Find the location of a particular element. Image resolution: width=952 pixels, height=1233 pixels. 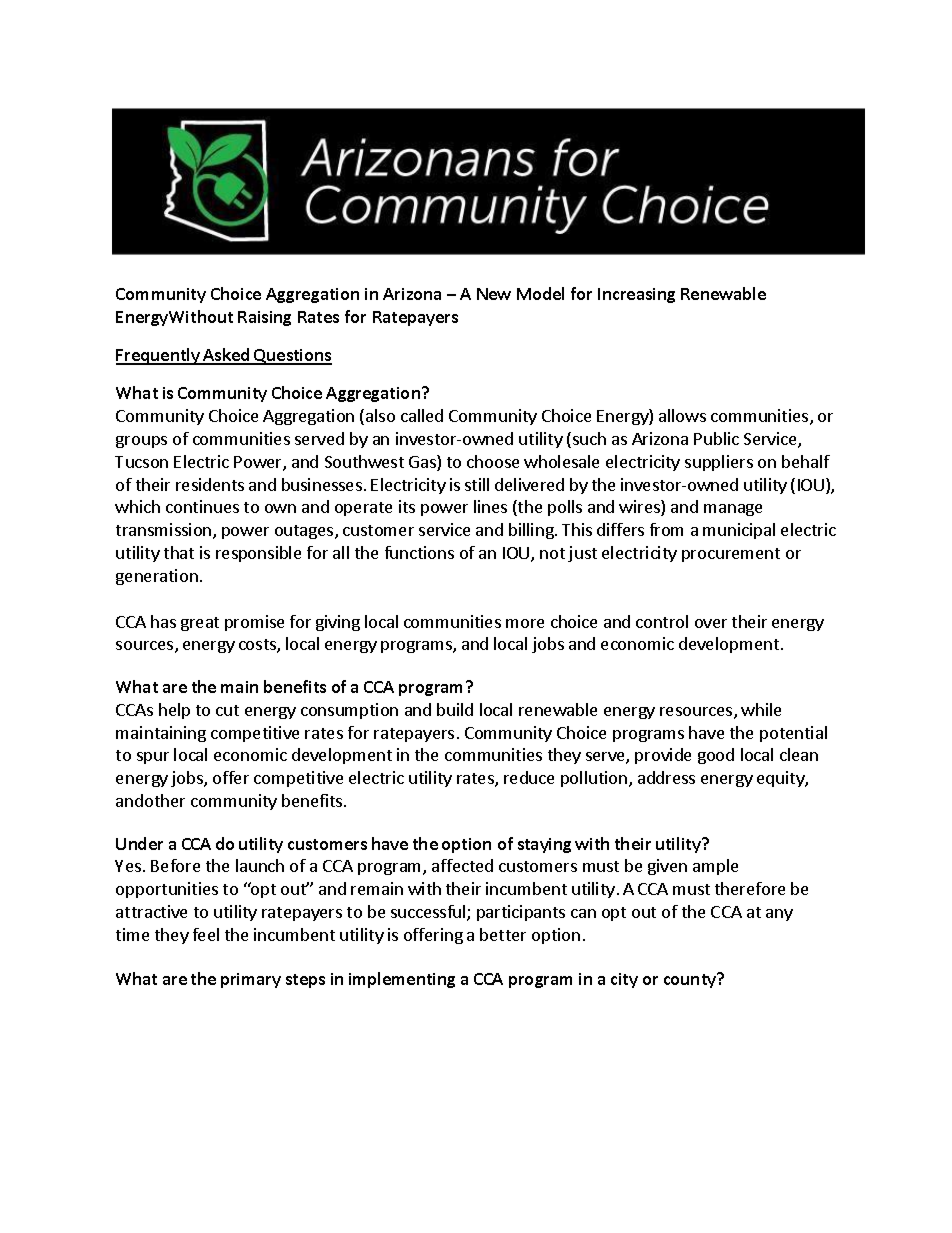

transmission is located at coordinates (165, 531).
